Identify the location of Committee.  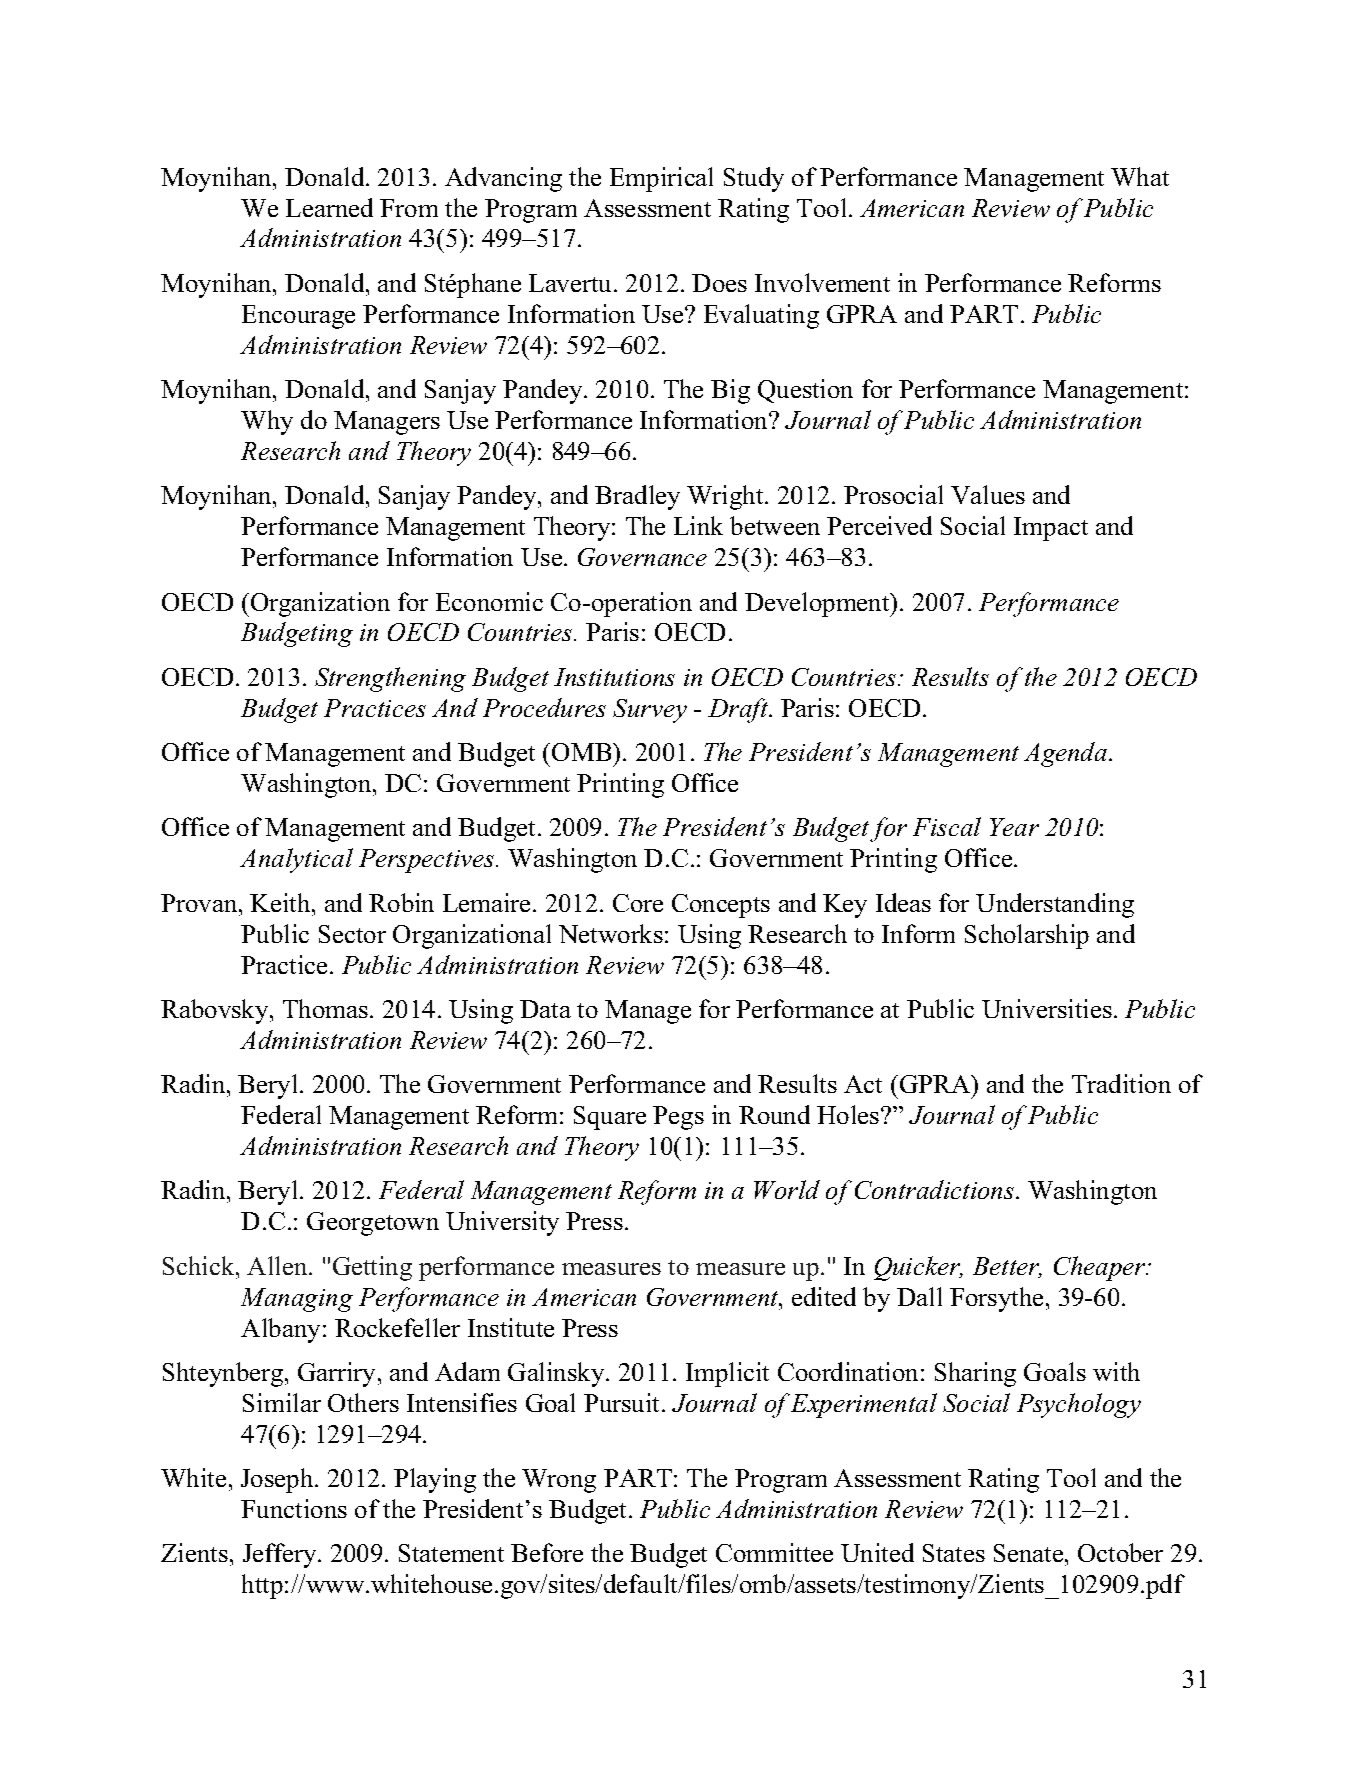
(774, 1552).
